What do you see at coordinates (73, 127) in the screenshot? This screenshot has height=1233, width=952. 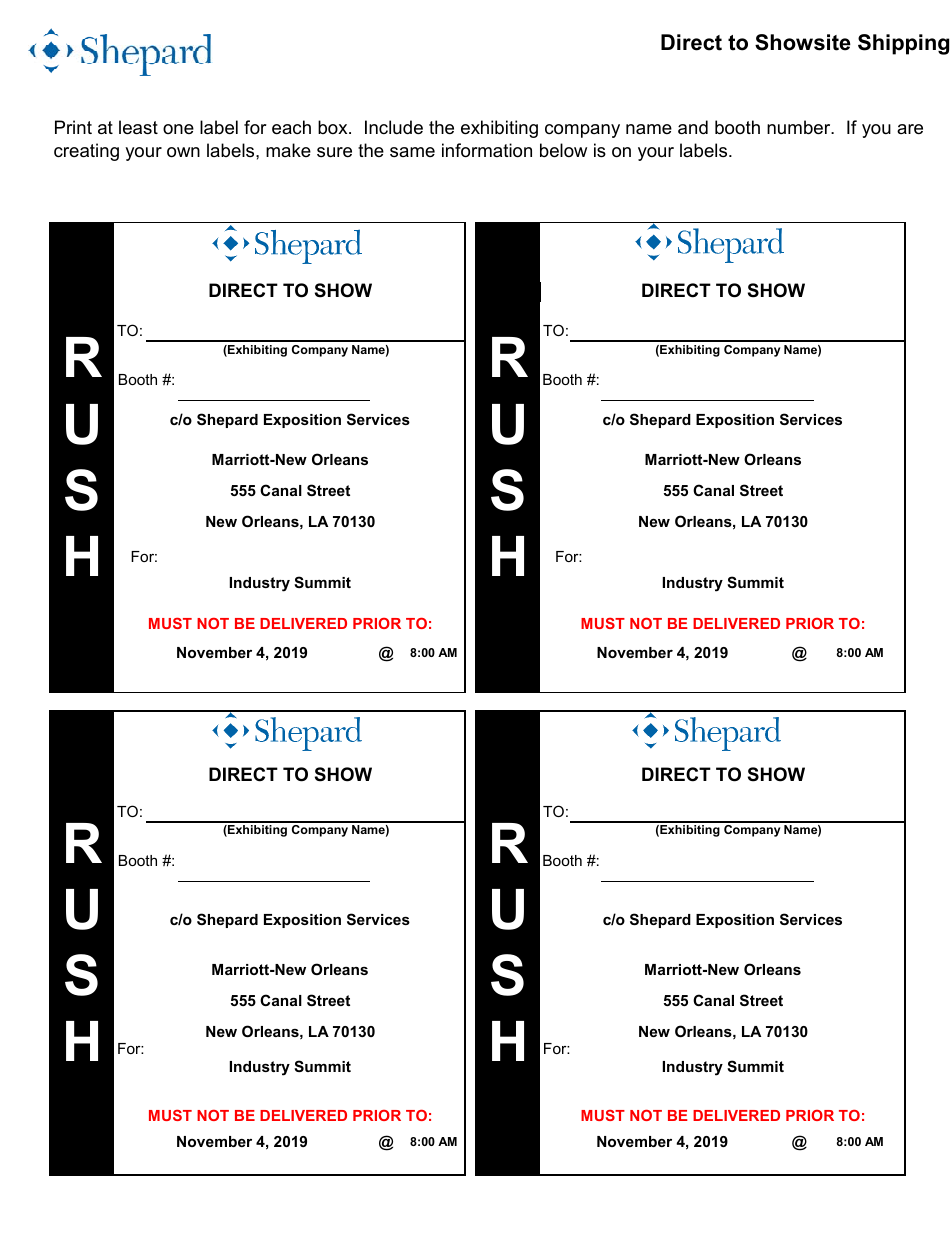 I see `Print` at bounding box center [73, 127].
